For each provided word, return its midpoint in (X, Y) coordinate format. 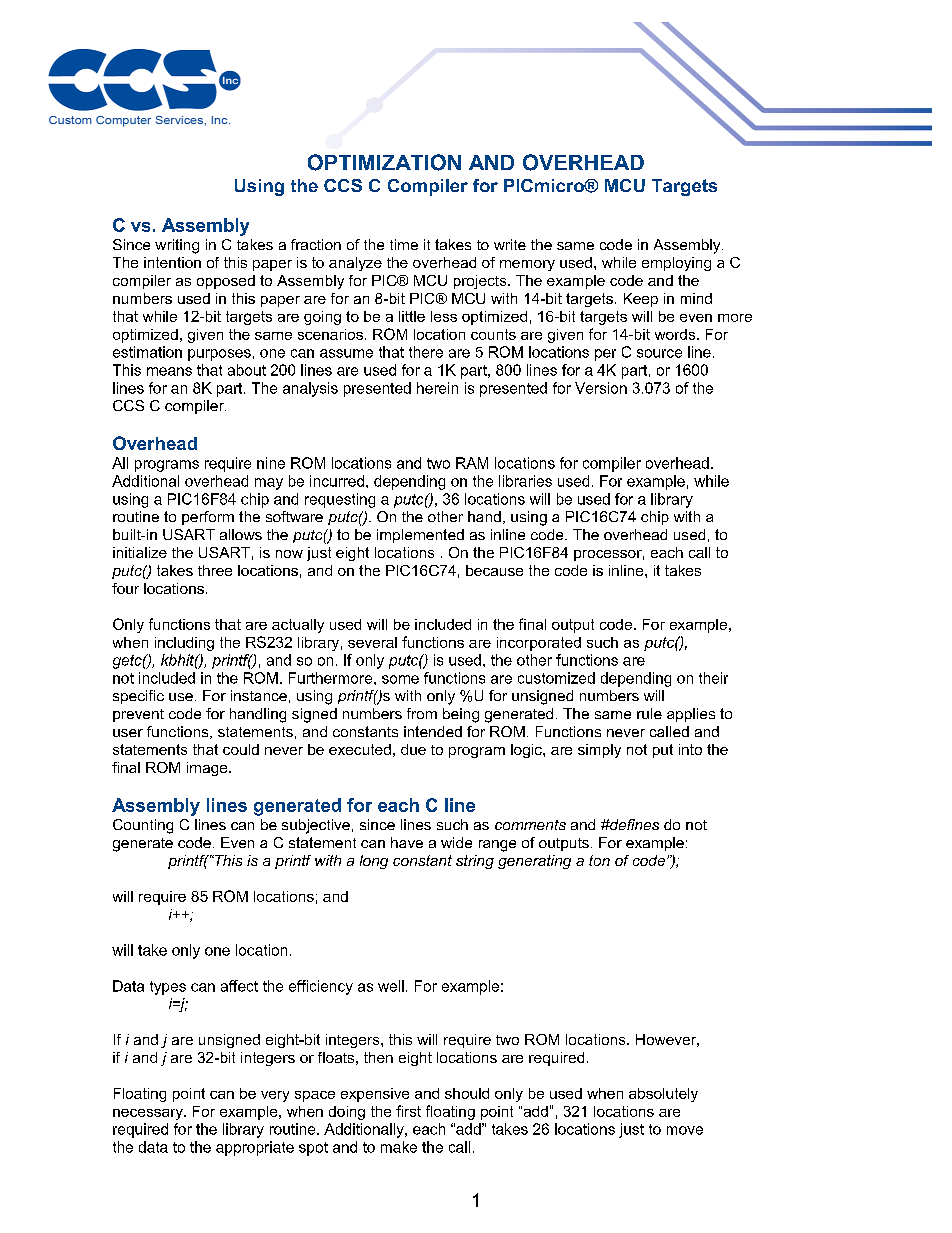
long (374, 862)
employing (676, 264)
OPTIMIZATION (384, 162)
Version (601, 388)
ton (599, 860)
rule (649, 713)
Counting (143, 826)
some (400, 679)
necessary (149, 1114)
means (169, 371)
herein (437, 388)
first (408, 1111)
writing (177, 246)
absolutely (663, 1095)
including (184, 644)
